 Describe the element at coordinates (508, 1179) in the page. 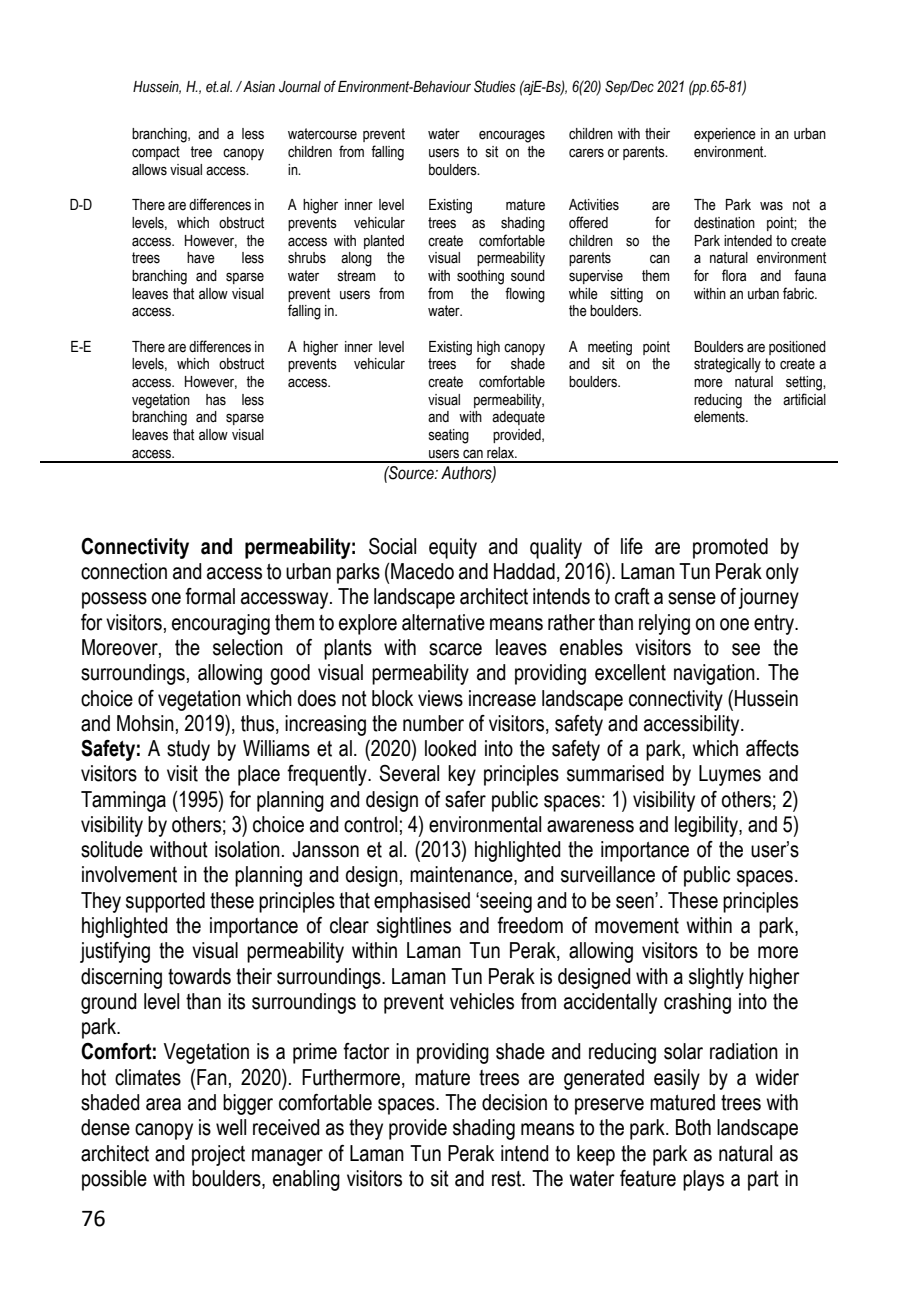

I see `rest` at that location.
